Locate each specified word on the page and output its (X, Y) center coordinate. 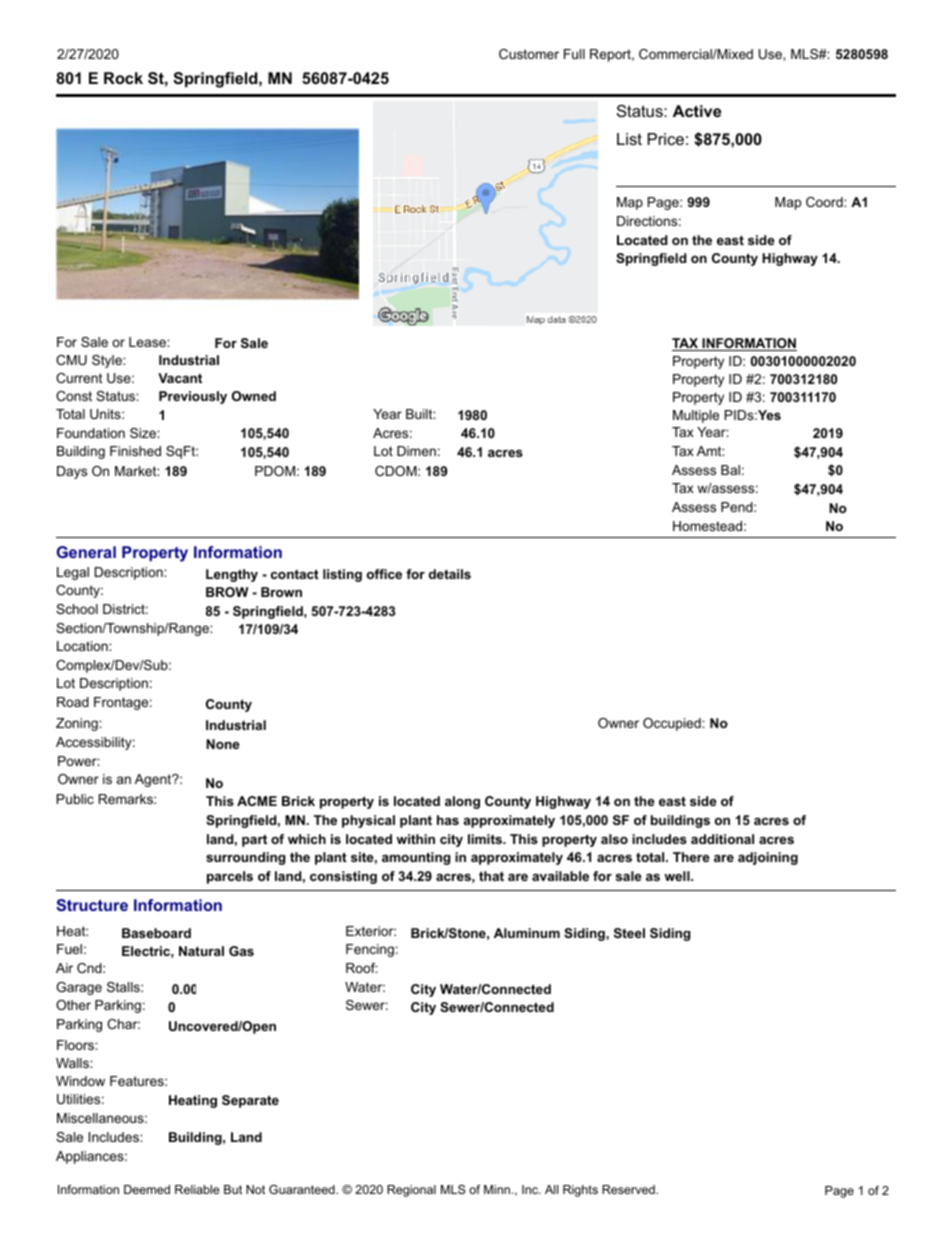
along (462, 802)
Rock (123, 78)
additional (722, 839)
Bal (730, 470)
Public (75, 799)
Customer (529, 54)
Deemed (147, 1189)
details (450, 574)
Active (697, 111)
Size (144, 433)
